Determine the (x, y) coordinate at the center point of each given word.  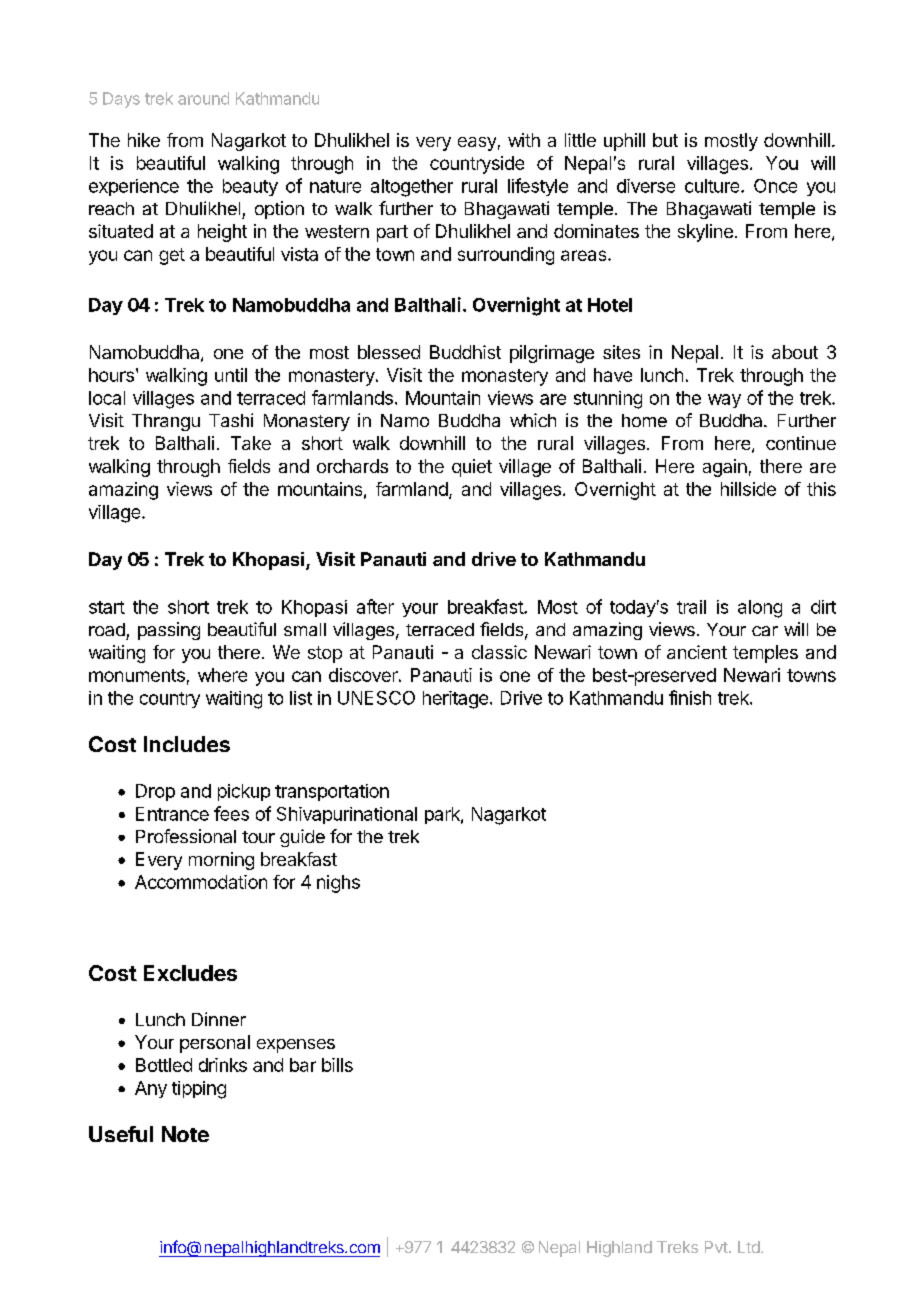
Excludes (190, 973)
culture (713, 186)
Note (185, 1134)
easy (477, 144)
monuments (137, 675)
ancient (697, 652)
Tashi (231, 420)
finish (690, 697)
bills (337, 1065)
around (203, 98)
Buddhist (465, 352)
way (724, 401)
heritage (455, 700)
